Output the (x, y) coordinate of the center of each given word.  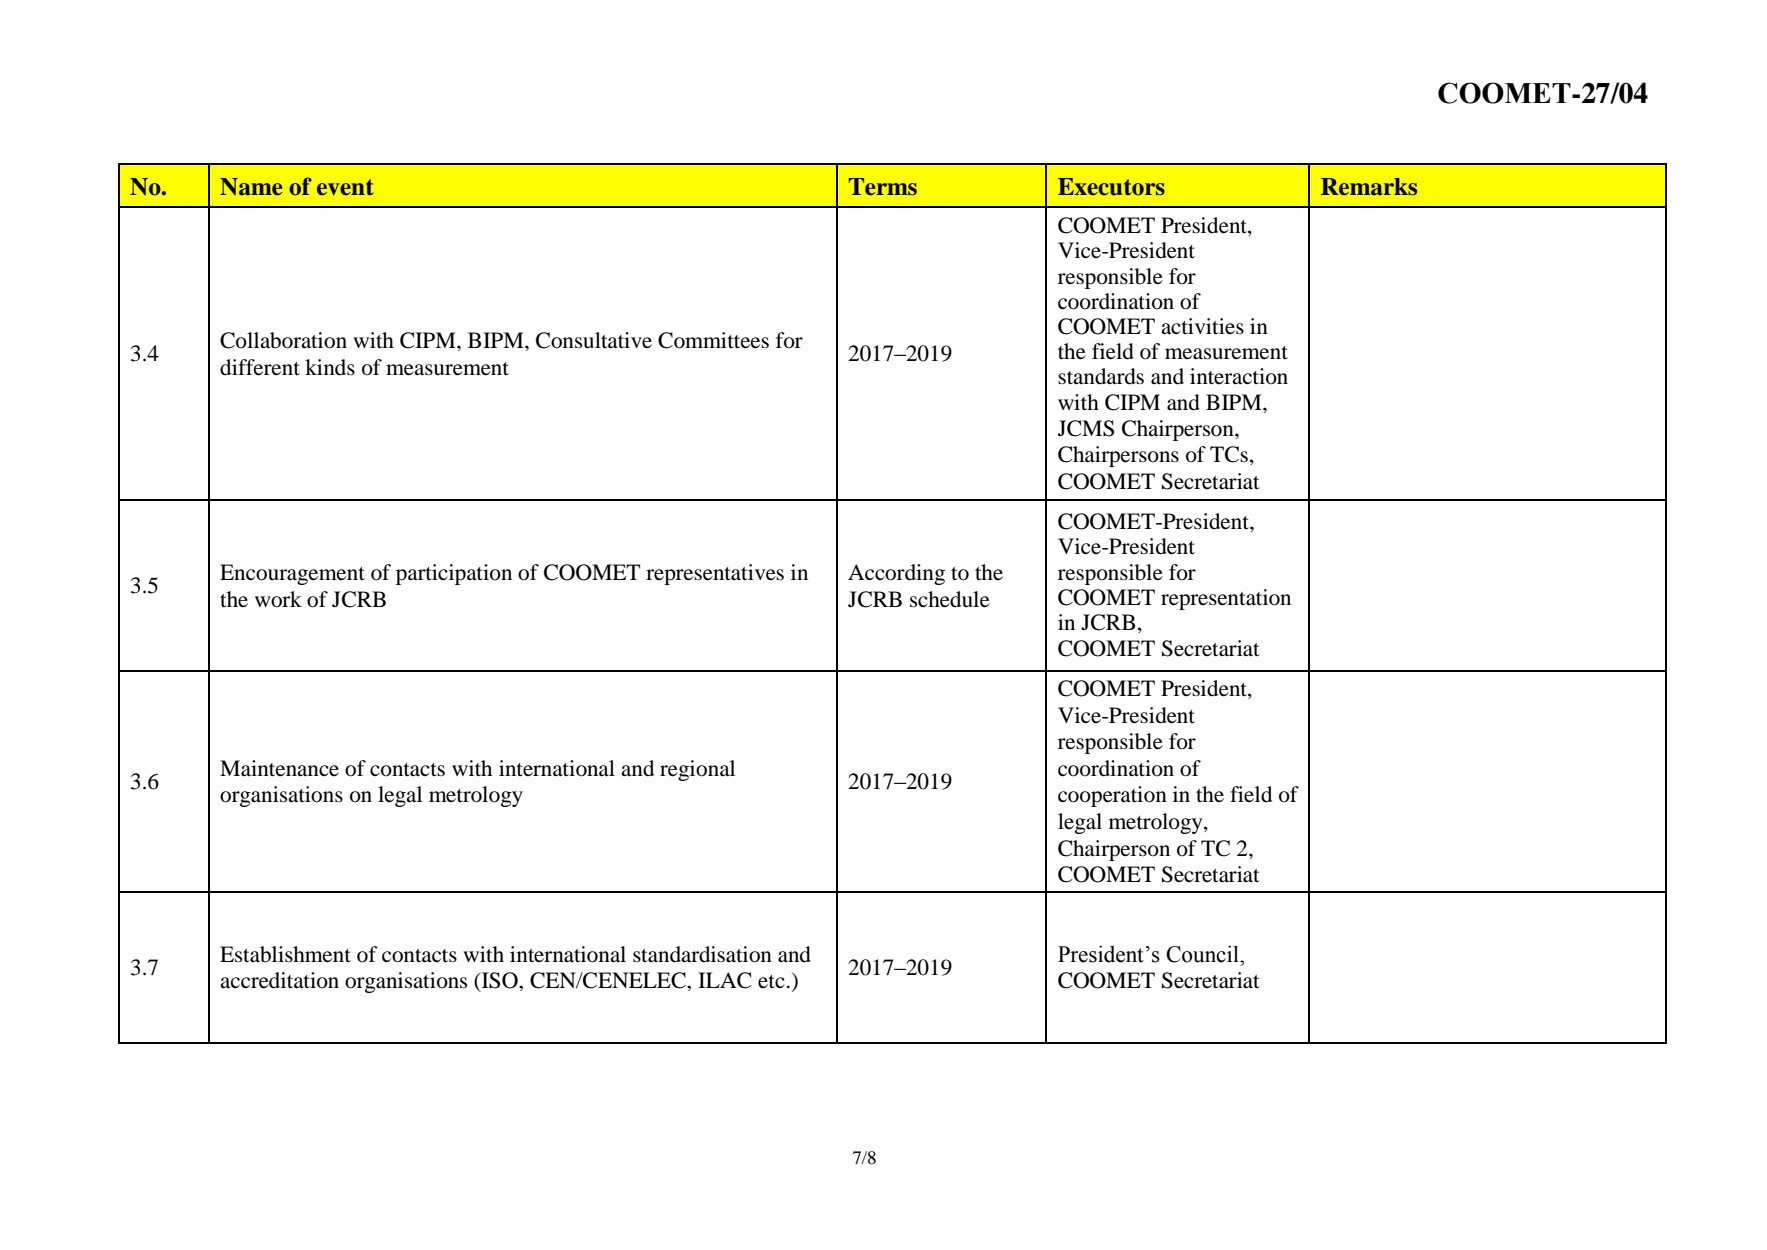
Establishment (285, 954)
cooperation (1112, 796)
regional (697, 770)
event (345, 187)
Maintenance (279, 768)
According (896, 574)
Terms (882, 187)
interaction (1239, 376)
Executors (1111, 187)
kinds (330, 367)
